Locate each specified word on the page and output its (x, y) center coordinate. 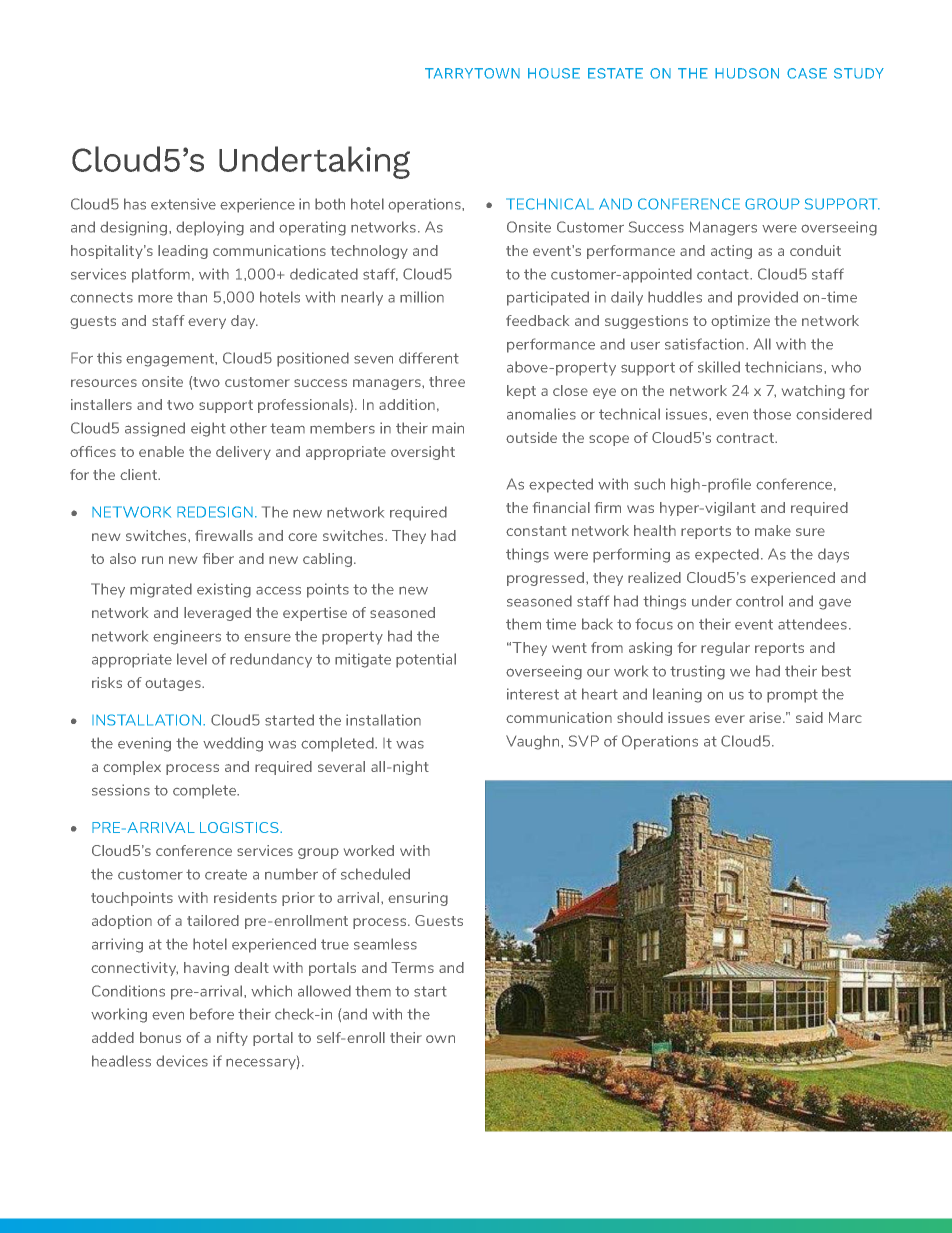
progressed (547, 579)
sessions (121, 790)
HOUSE (554, 73)
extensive (183, 204)
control (759, 601)
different (429, 358)
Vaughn (534, 742)
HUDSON (747, 73)
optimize (740, 322)
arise (766, 717)
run (152, 560)
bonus (160, 1037)
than (192, 297)
